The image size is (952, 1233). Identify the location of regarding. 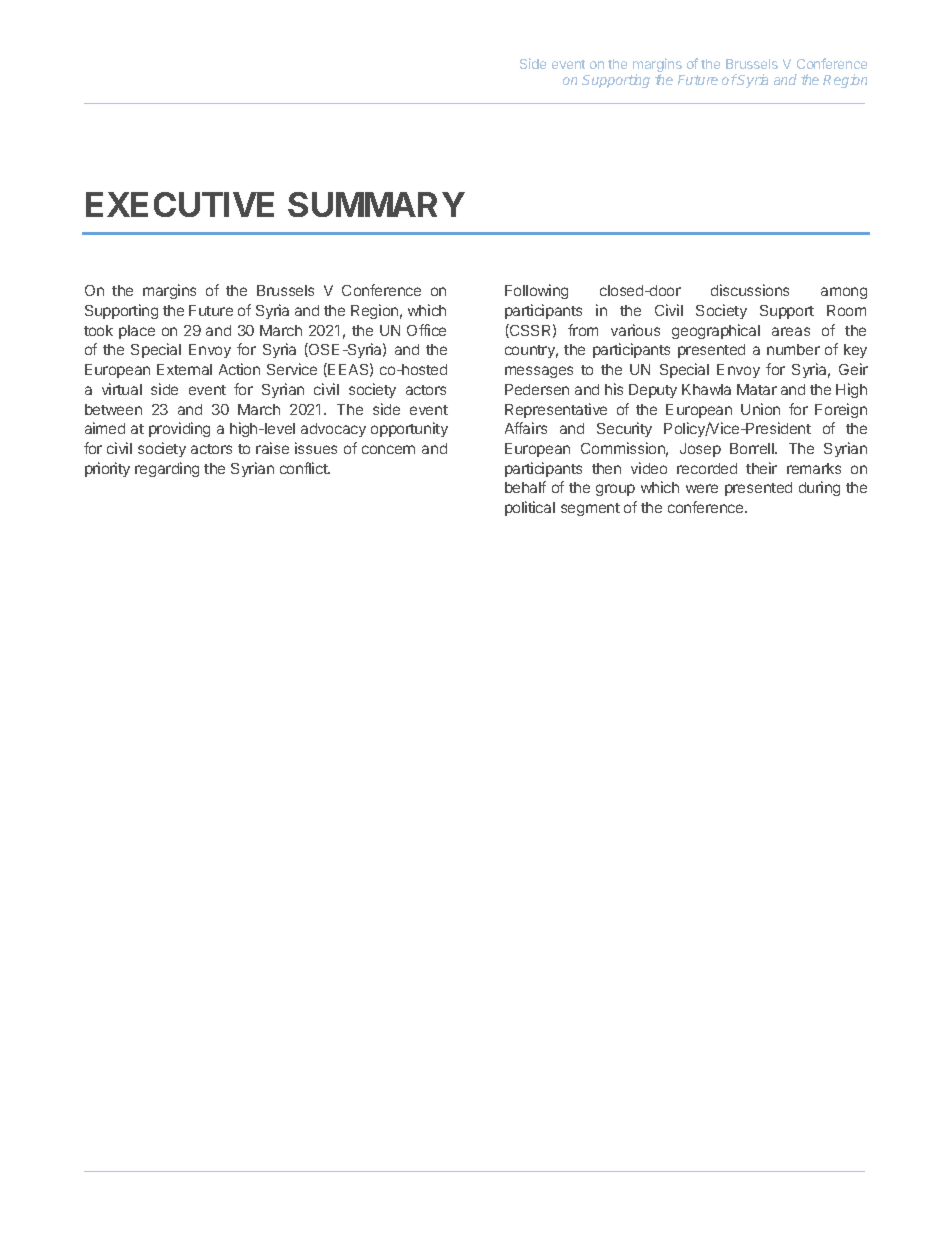
(167, 469).
